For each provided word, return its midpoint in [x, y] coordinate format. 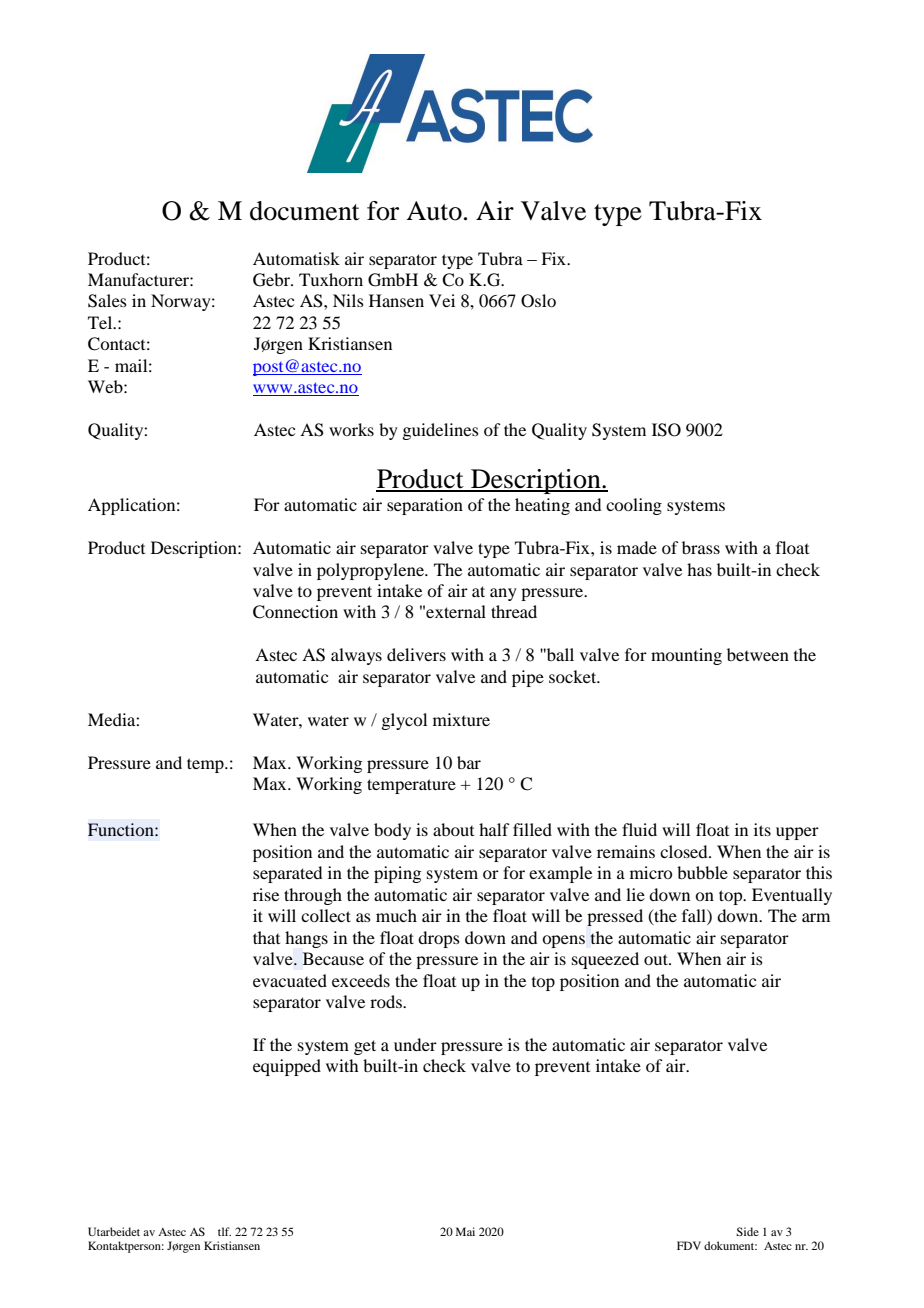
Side [747, 1231]
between [758, 654]
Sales [107, 301]
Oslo [538, 301]
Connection [295, 612]
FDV [689, 1245]
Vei [442, 300]
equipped [287, 1067]
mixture [461, 719]
